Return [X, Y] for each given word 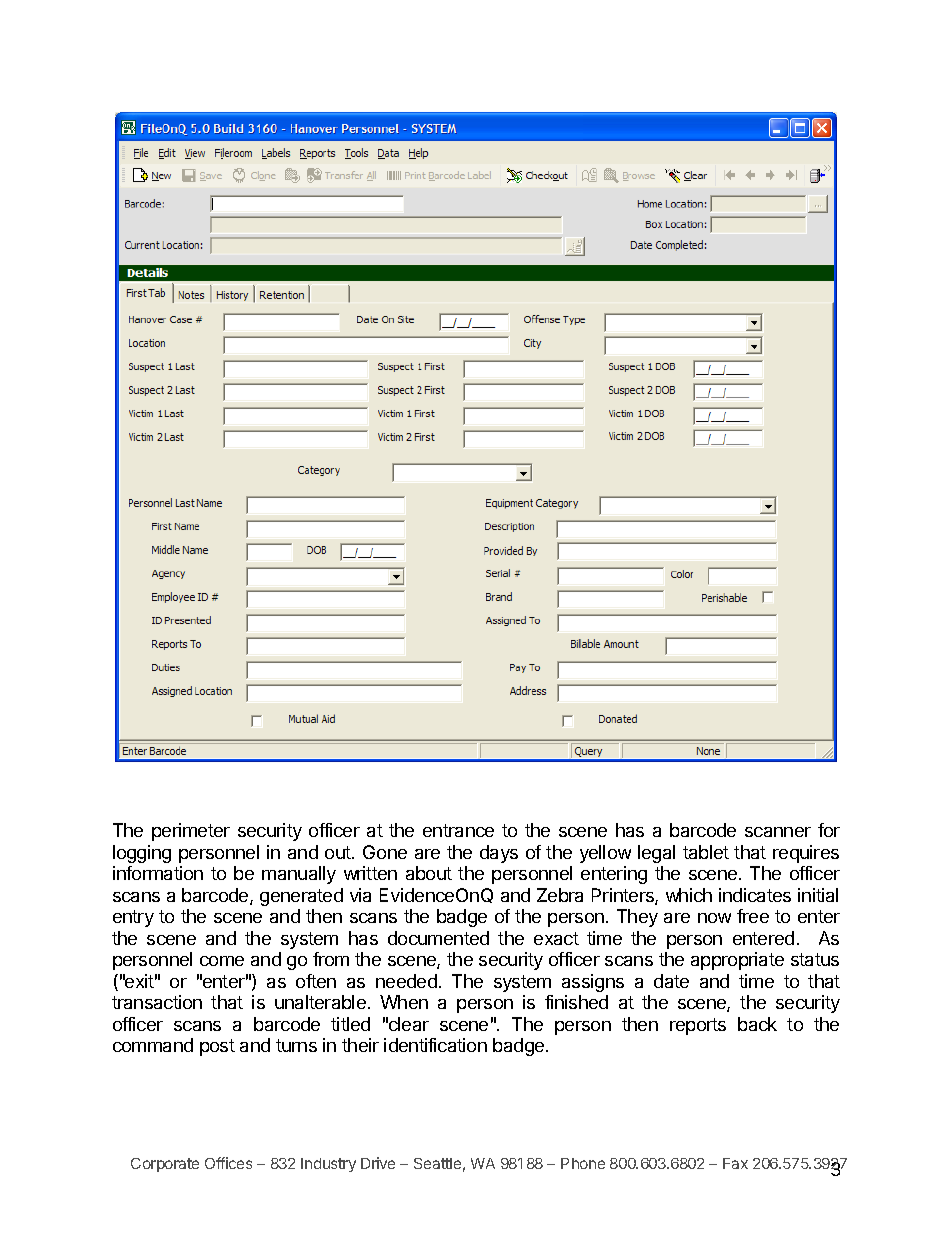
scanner [778, 832]
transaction [157, 1002]
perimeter [191, 832]
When [404, 1002]
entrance [458, 830]
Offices [228, 1163]
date [671, 981]
